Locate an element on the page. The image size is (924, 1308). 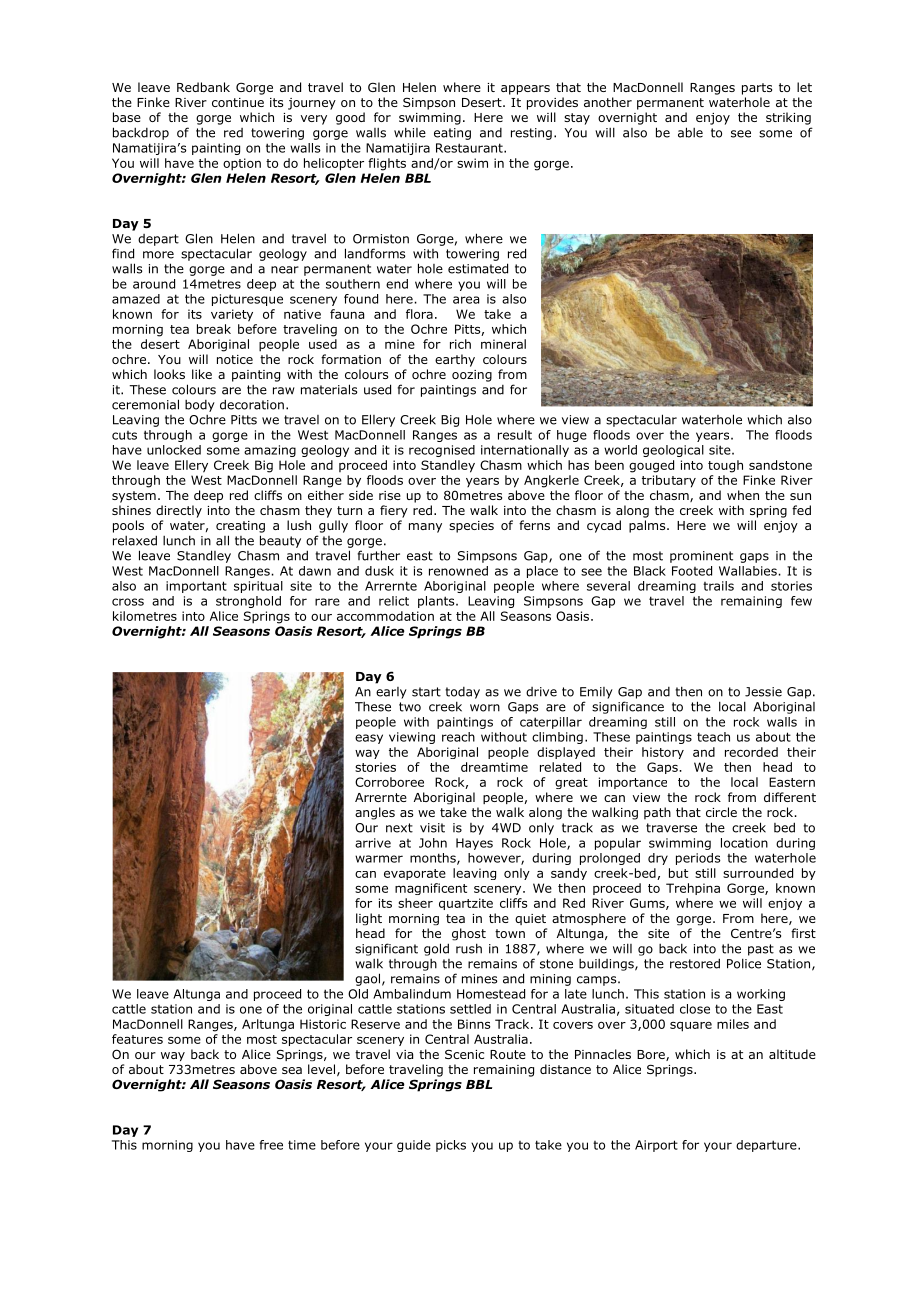
free is located at coordinates (271, 1145).
